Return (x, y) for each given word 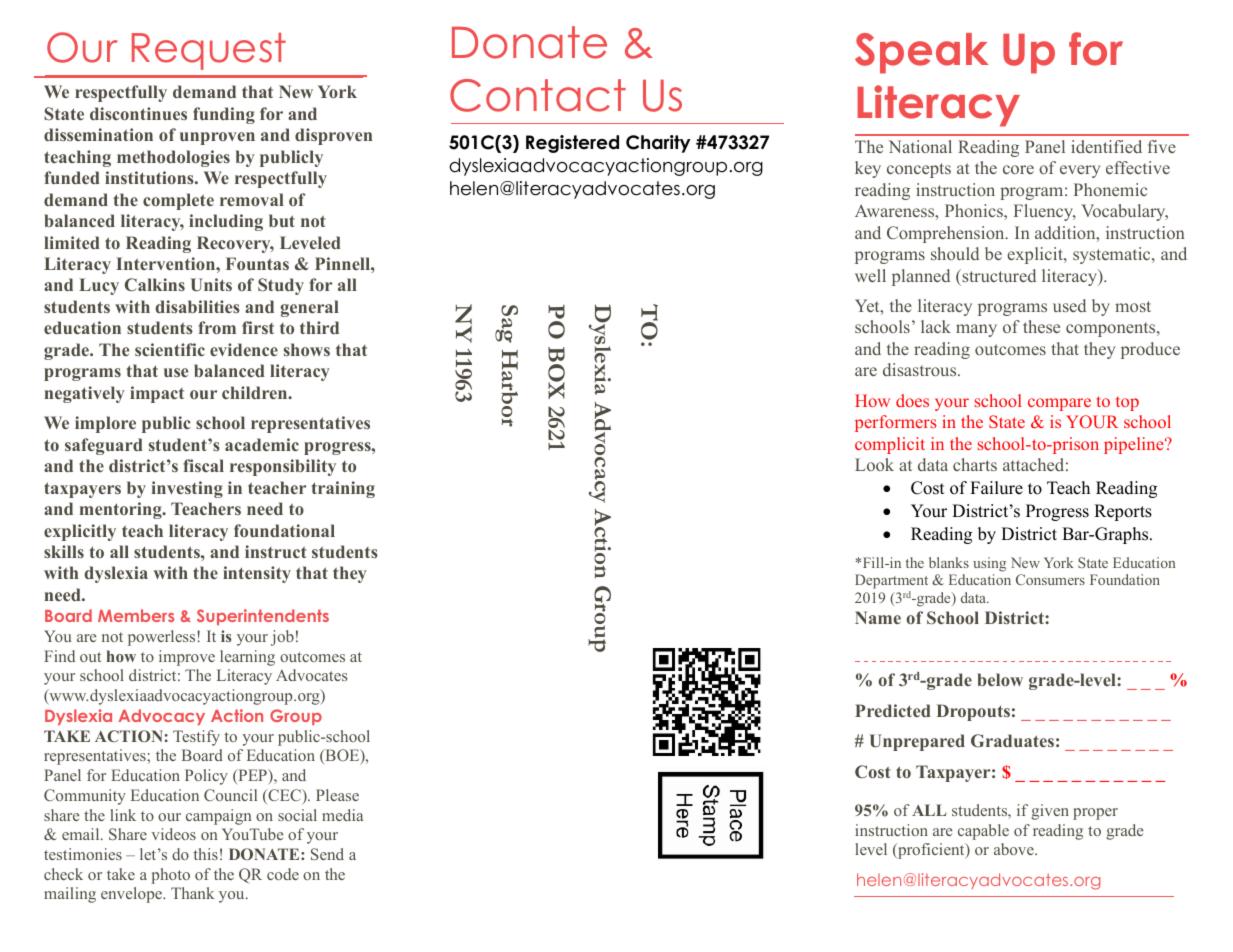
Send (327, 854)
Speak (922, 53)
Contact (538, 95)
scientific (170, 349)
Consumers (1050, 579)
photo (170, 876)
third (319, 327)
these (1041, 326)
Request (209, 51)
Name (878, 617)
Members (136, 615)
